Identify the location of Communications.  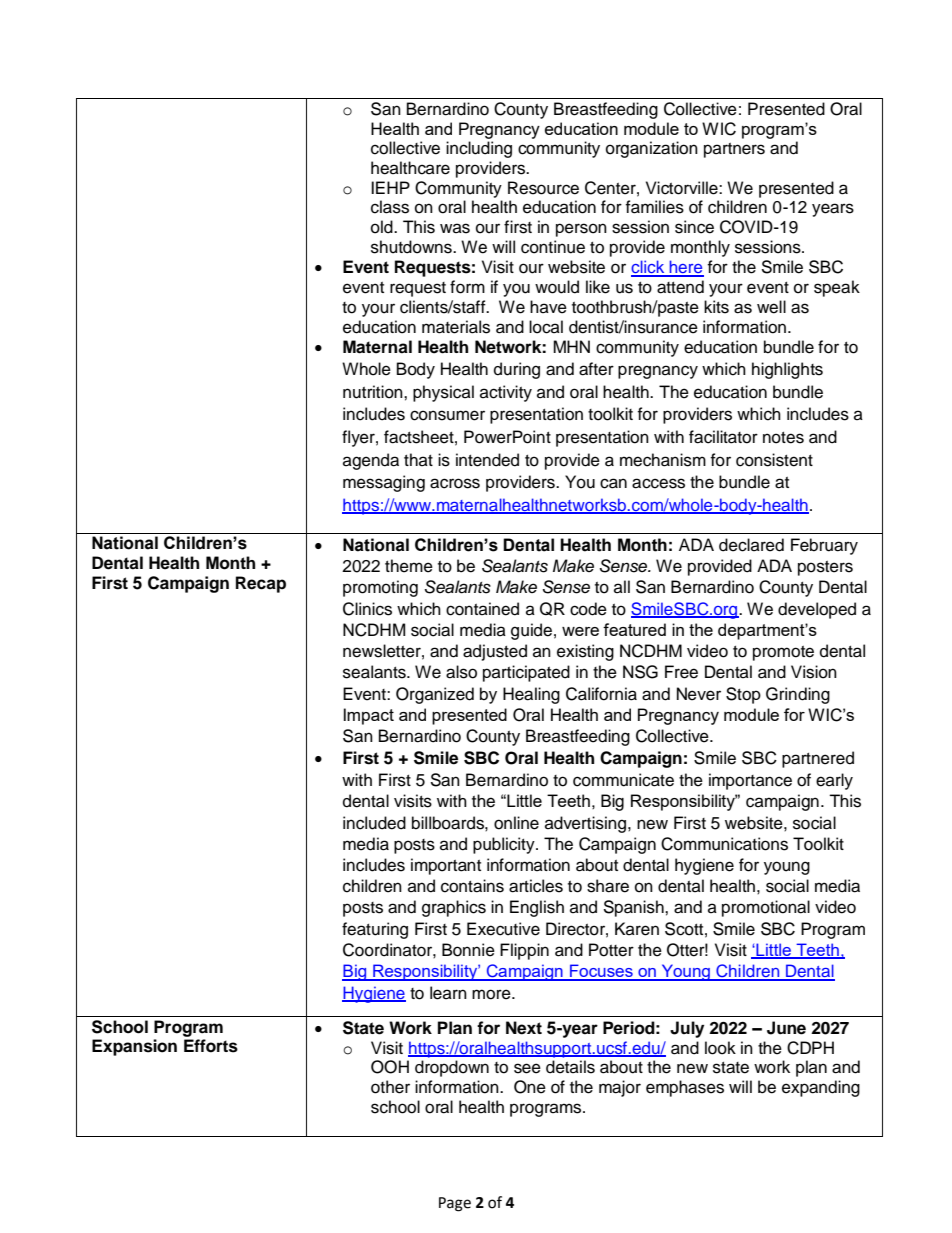
(724, 844).
